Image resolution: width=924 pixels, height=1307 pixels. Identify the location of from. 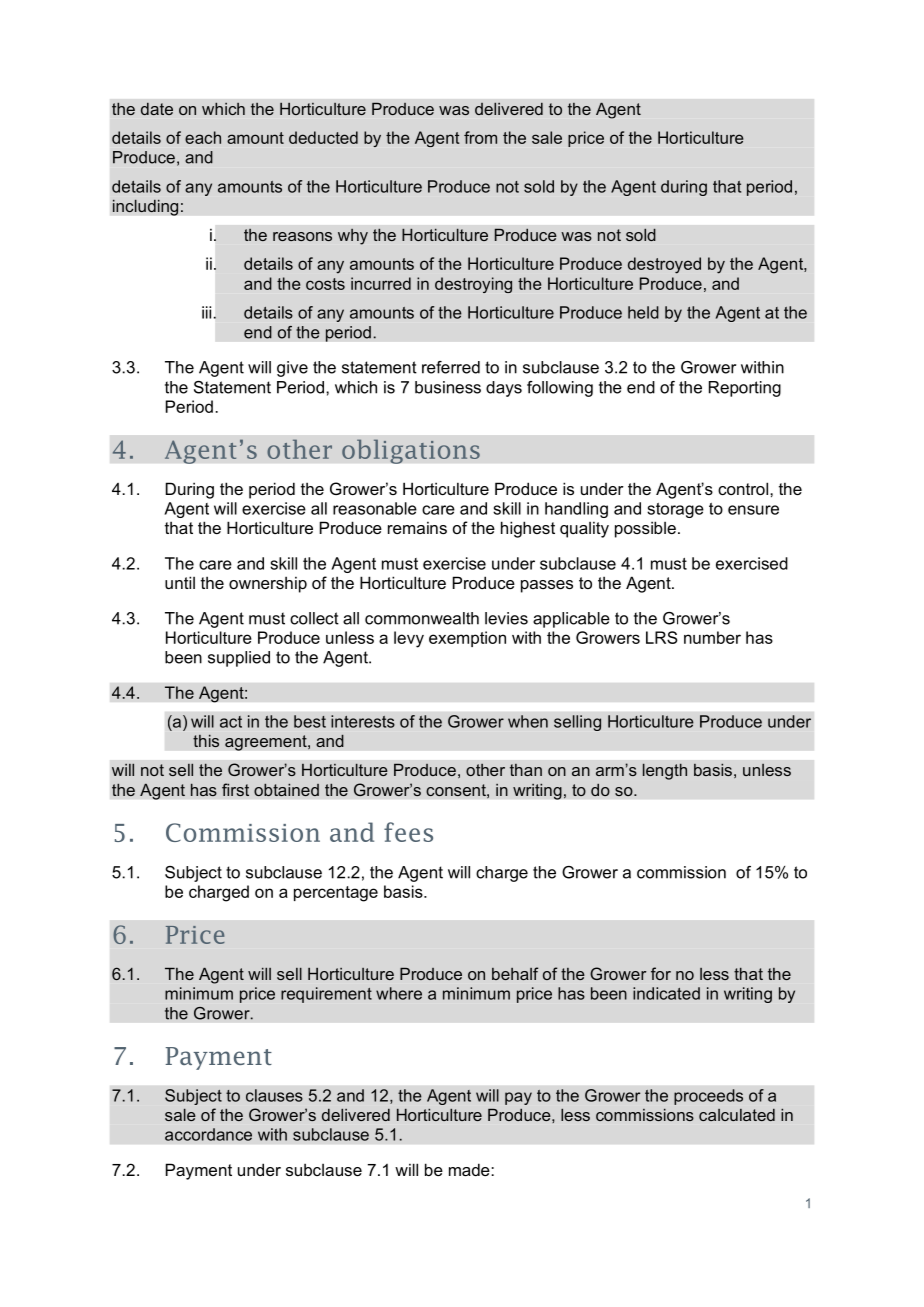
(480, 137).
